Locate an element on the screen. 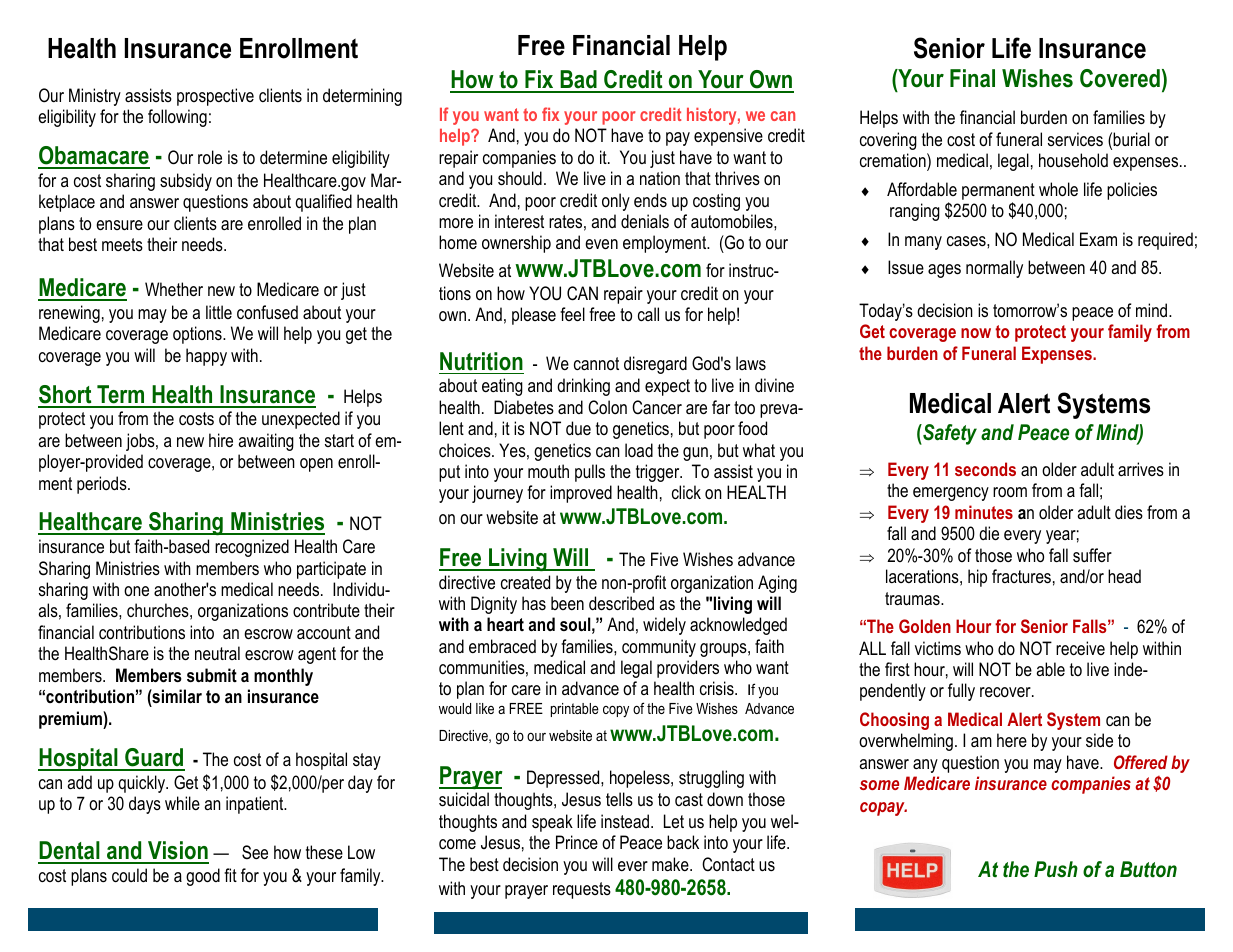  make is located at coordinates (671, 864).
